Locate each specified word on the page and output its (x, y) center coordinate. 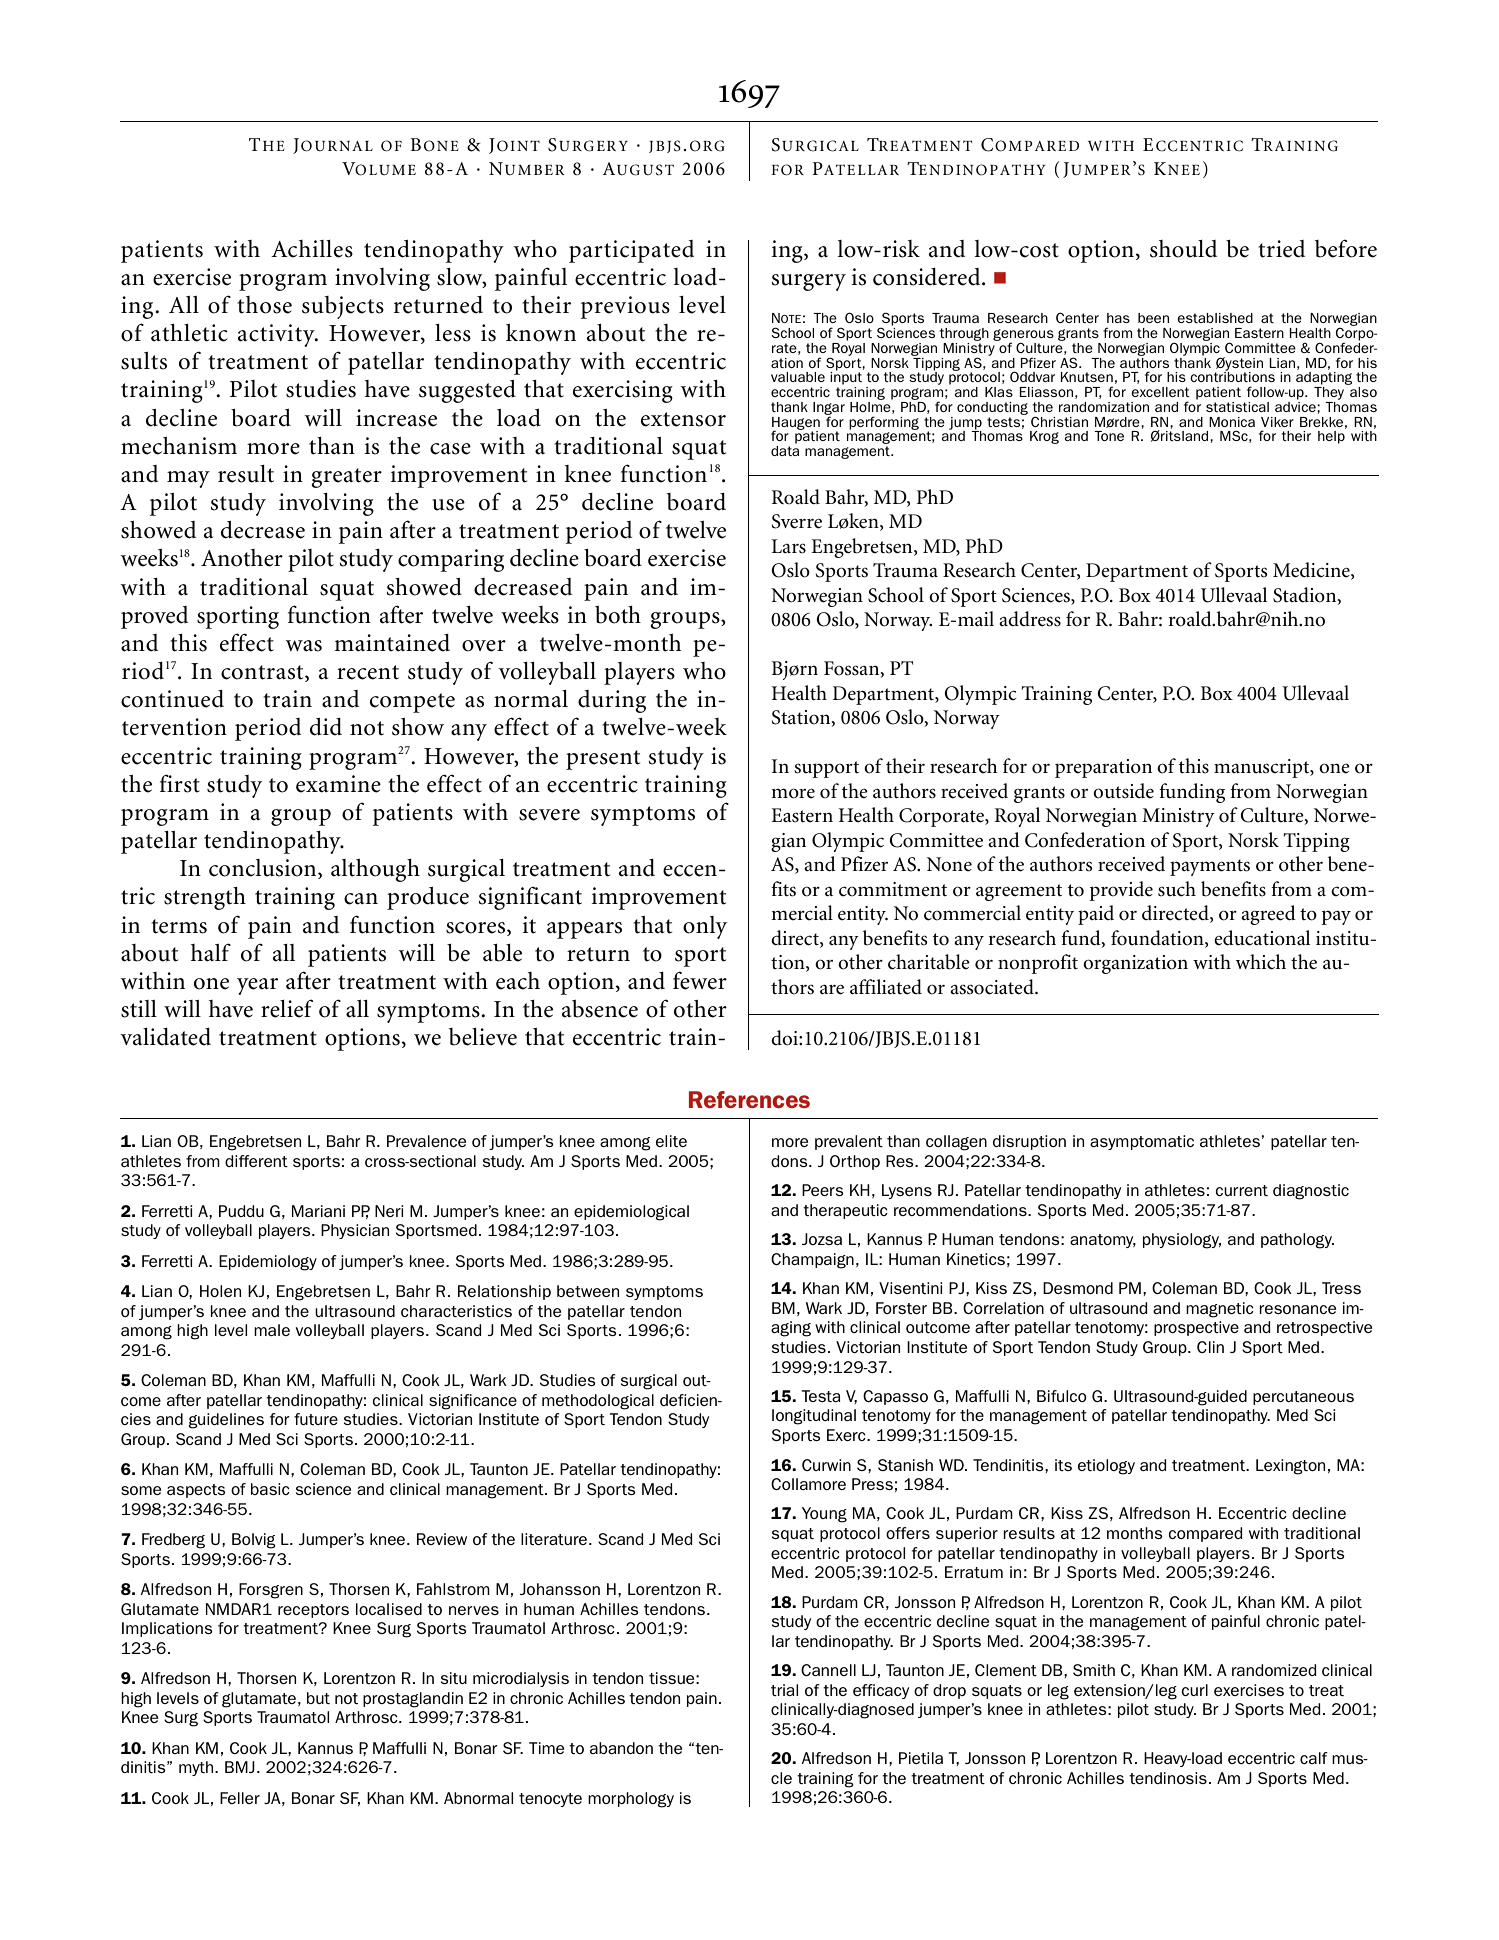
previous (625, 307)
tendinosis (1168, 1778)
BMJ (240, 1767)
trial (784, 1690)
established (1215, 318)
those (264, 305)
